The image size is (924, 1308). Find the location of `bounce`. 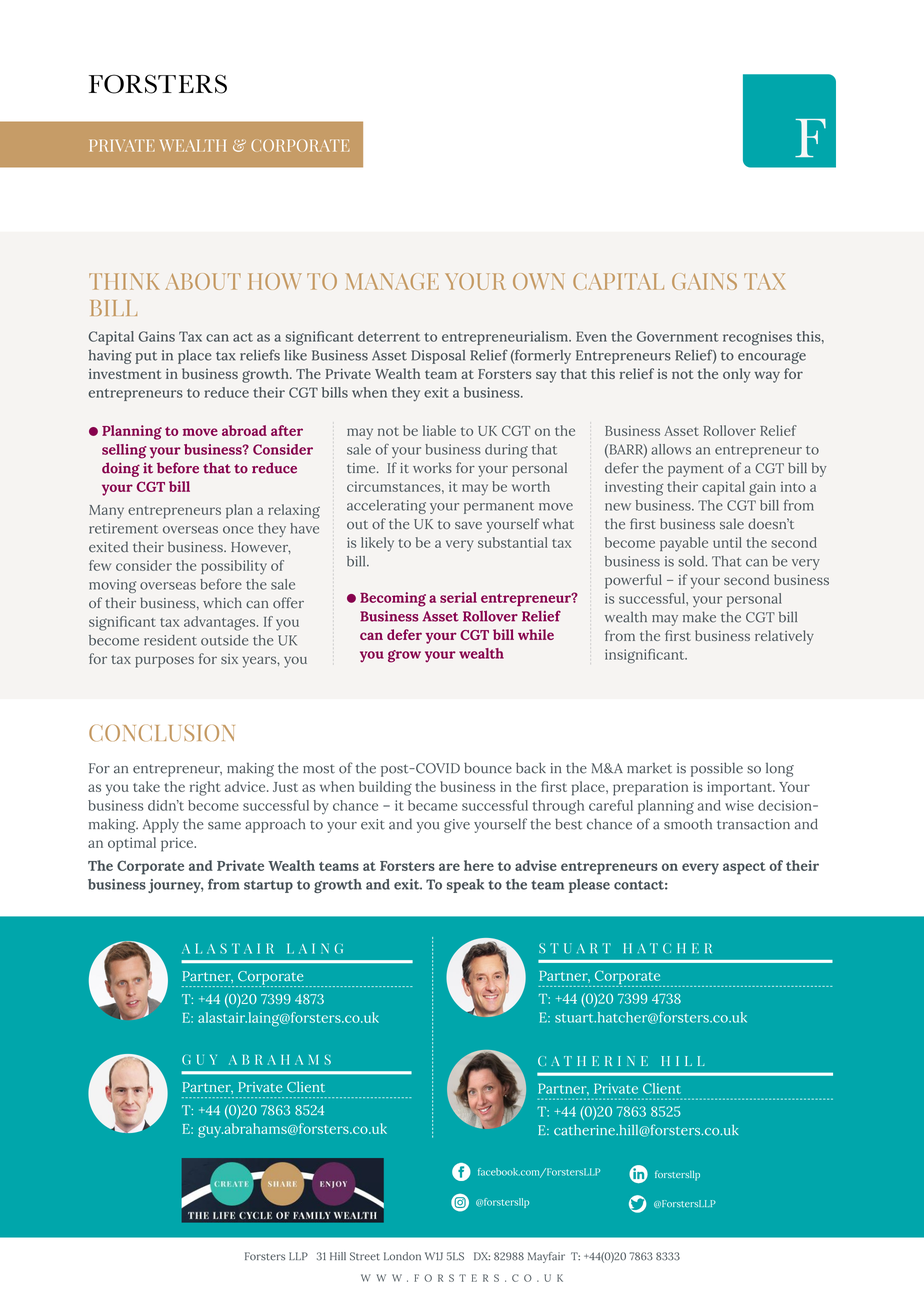

bounce is located at coordinates (488, 768).
